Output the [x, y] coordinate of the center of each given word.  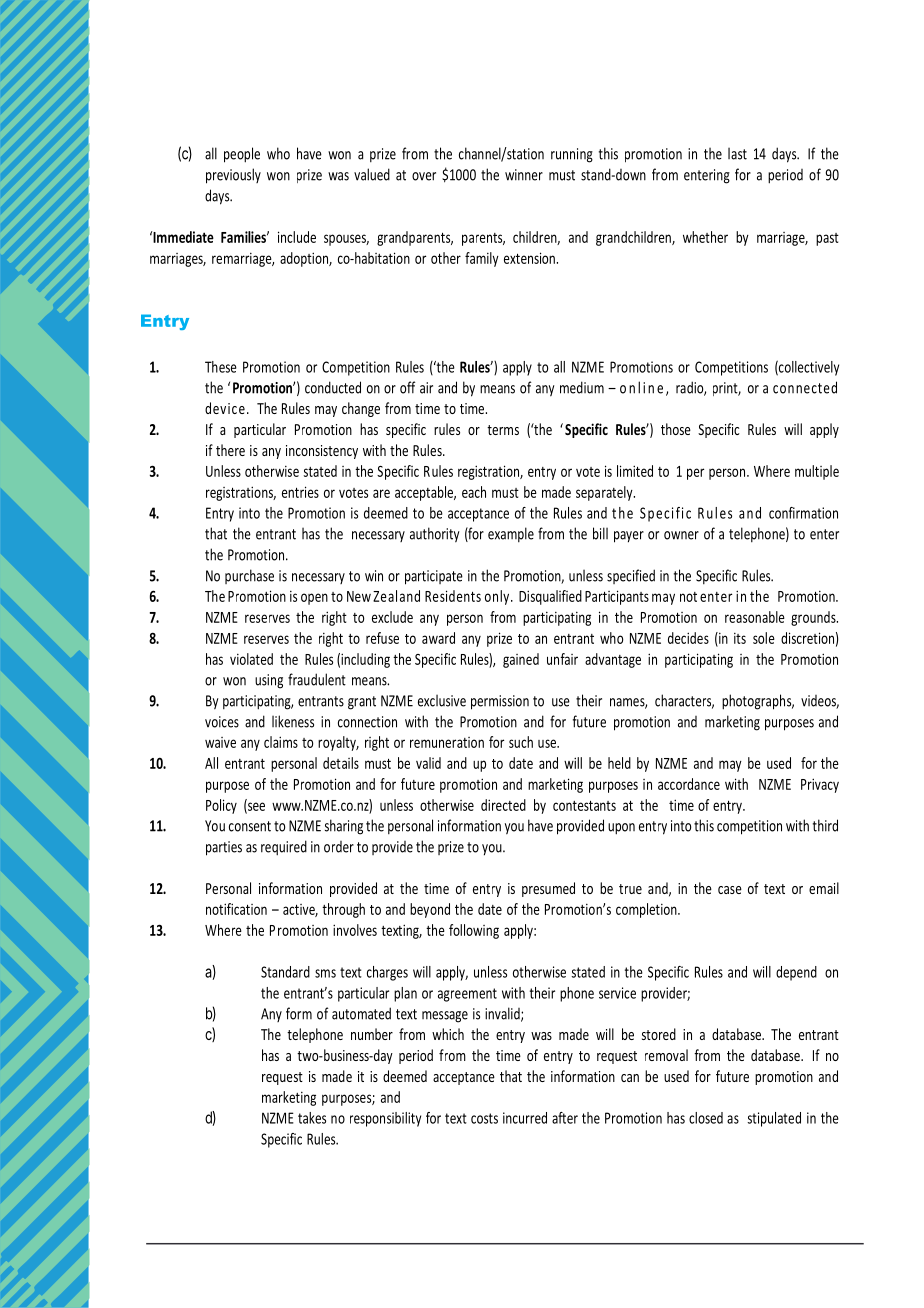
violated [251, 659]
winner [524, 175]
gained [521, 660]
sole [764, 638]
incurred [525, 1118]
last [737, 153]
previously [233, 176]
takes [312, 1118]
